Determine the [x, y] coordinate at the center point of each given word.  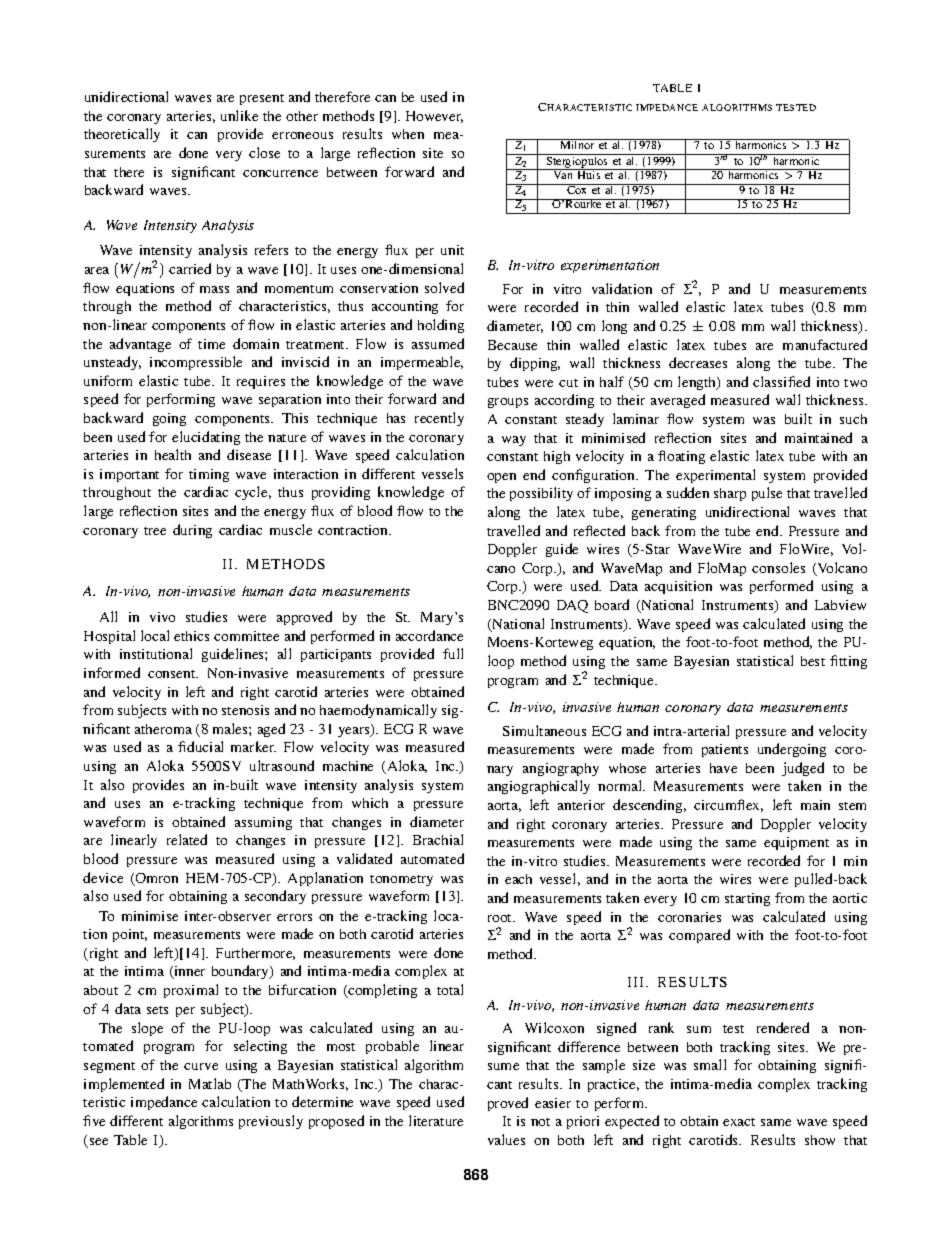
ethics [191, 636]
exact [739, 1122]
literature [436, 1120]
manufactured [825, 344]
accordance [429, 635]
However [434, 117]
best [813, 661]
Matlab [210, 1083]
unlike [239, 115]
